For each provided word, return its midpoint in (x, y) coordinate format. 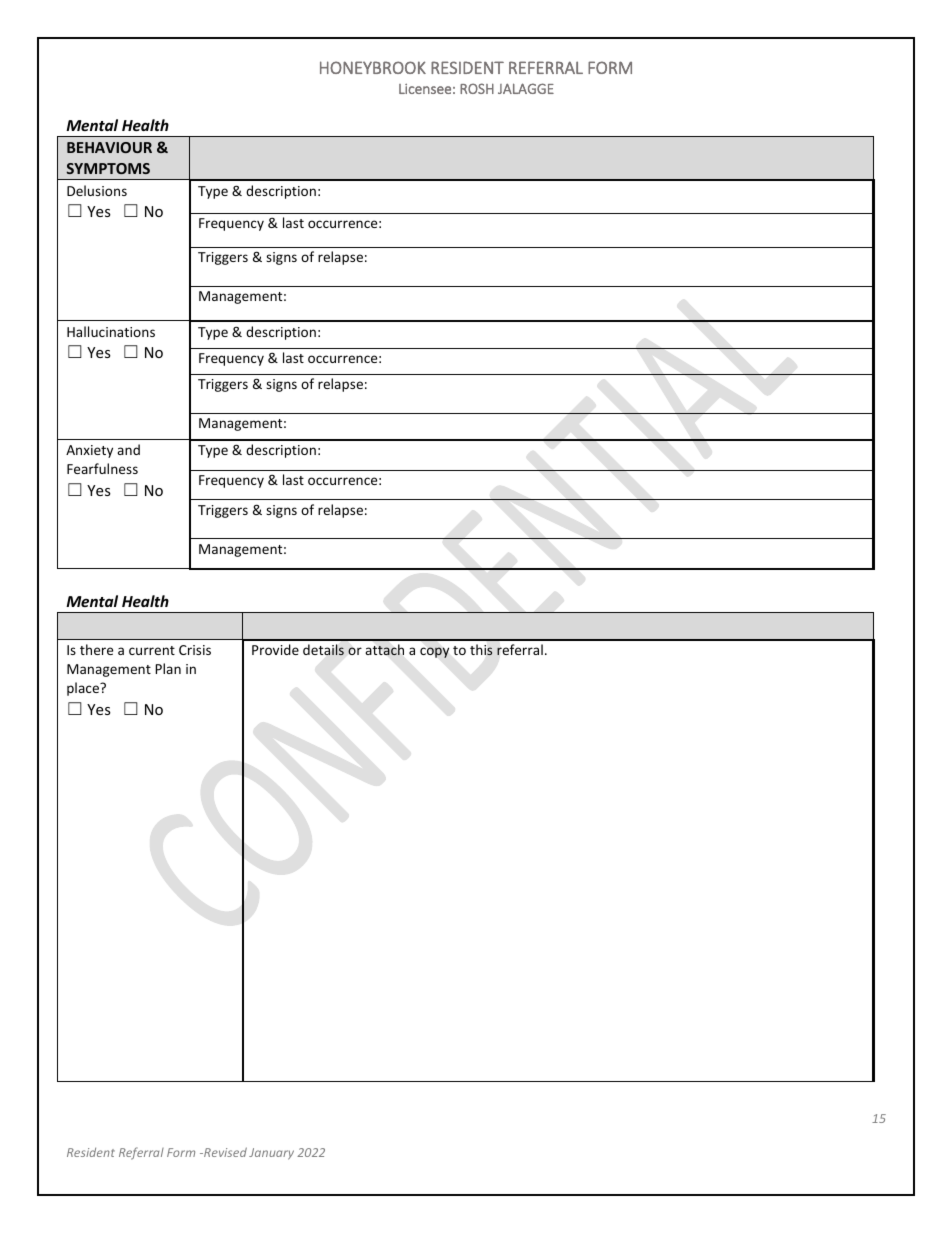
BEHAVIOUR (109, 147)
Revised (224, 1152)
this (481, 650)
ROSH (477, 88)
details (323, 650)
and (128, 449)
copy (434, 652)
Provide (275, 649)
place (84, 689)
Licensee (425, 88)
